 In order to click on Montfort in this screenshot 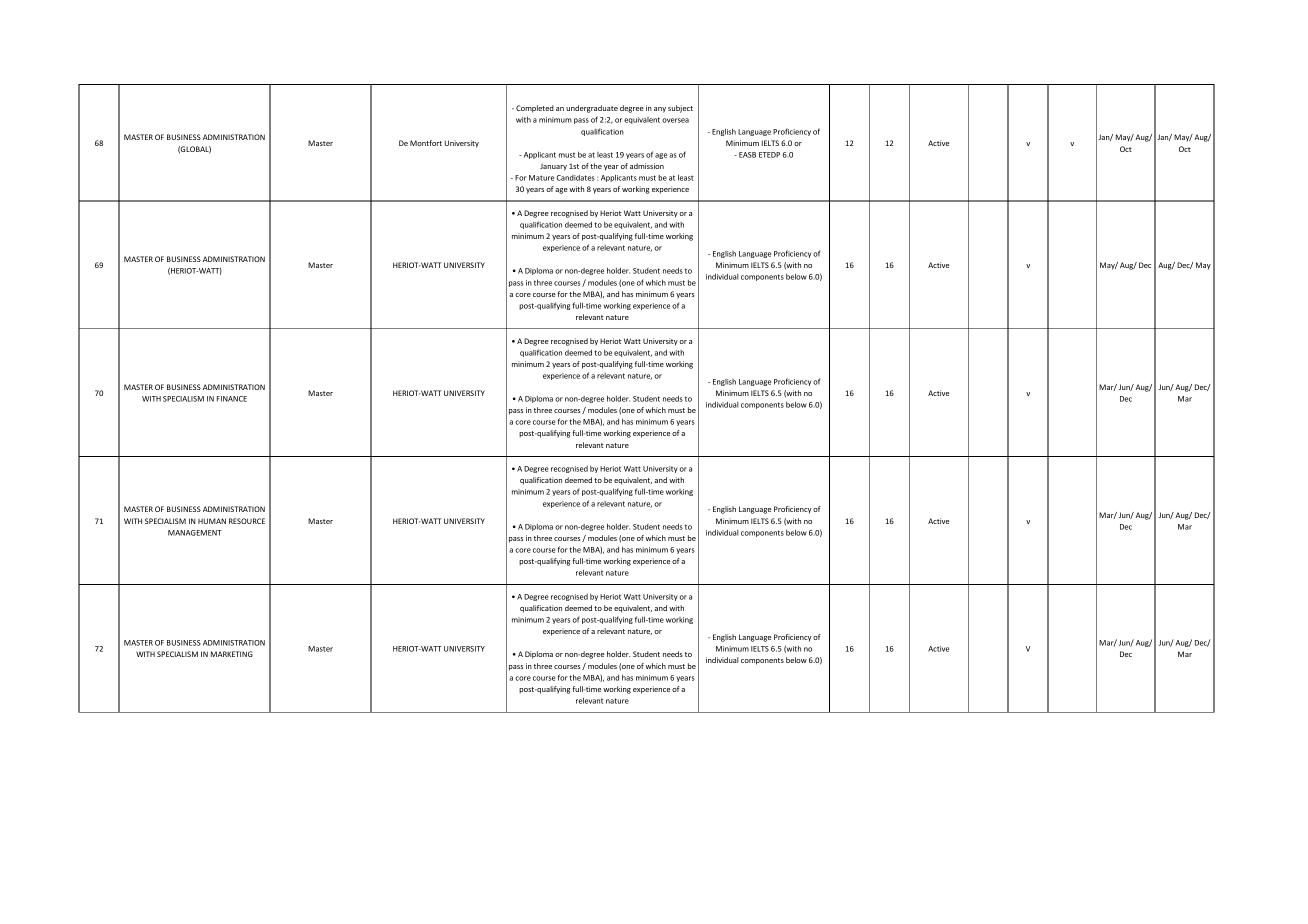, I will do `click(426, 143)`.
